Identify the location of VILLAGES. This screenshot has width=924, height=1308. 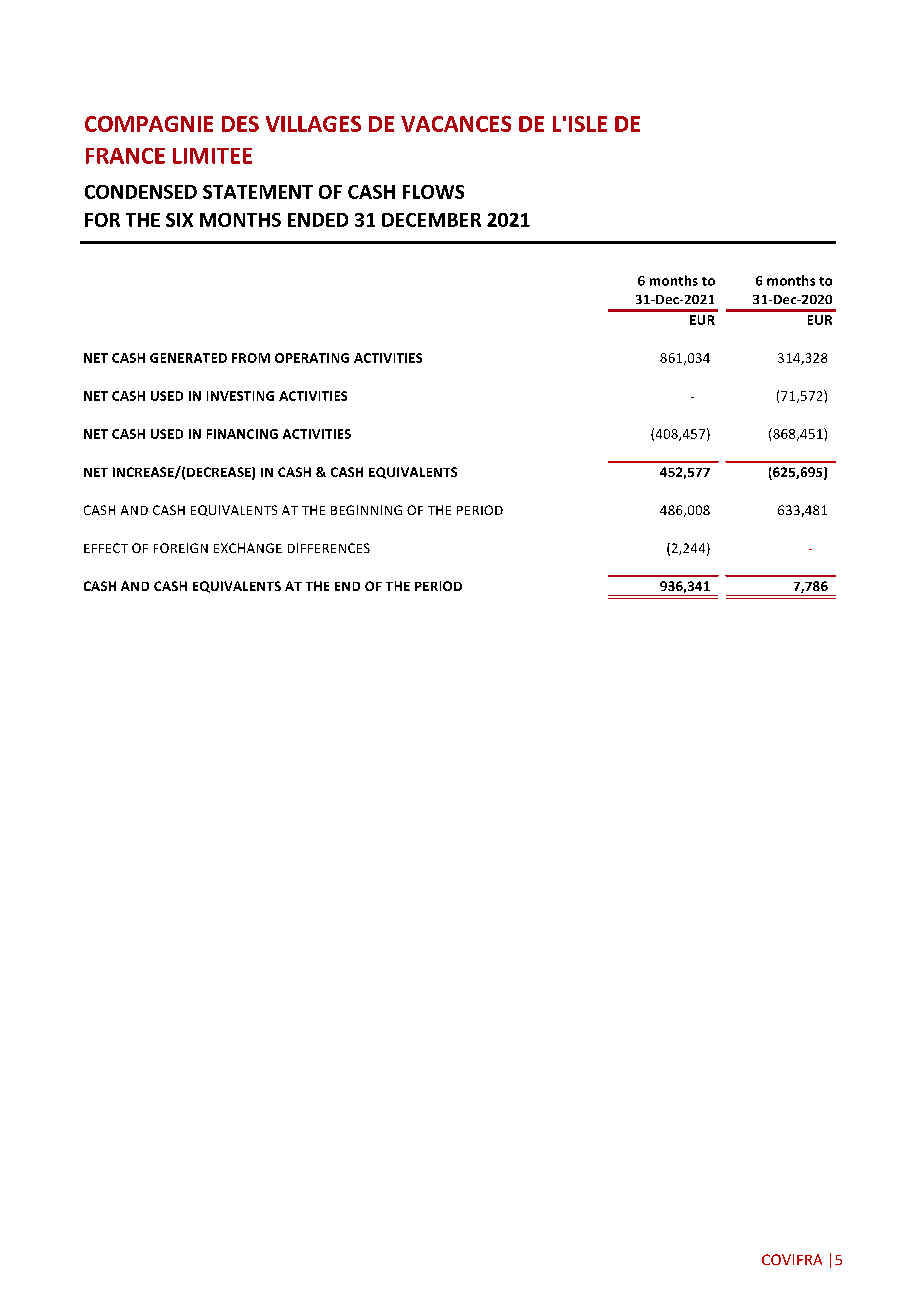
(313, 124).
